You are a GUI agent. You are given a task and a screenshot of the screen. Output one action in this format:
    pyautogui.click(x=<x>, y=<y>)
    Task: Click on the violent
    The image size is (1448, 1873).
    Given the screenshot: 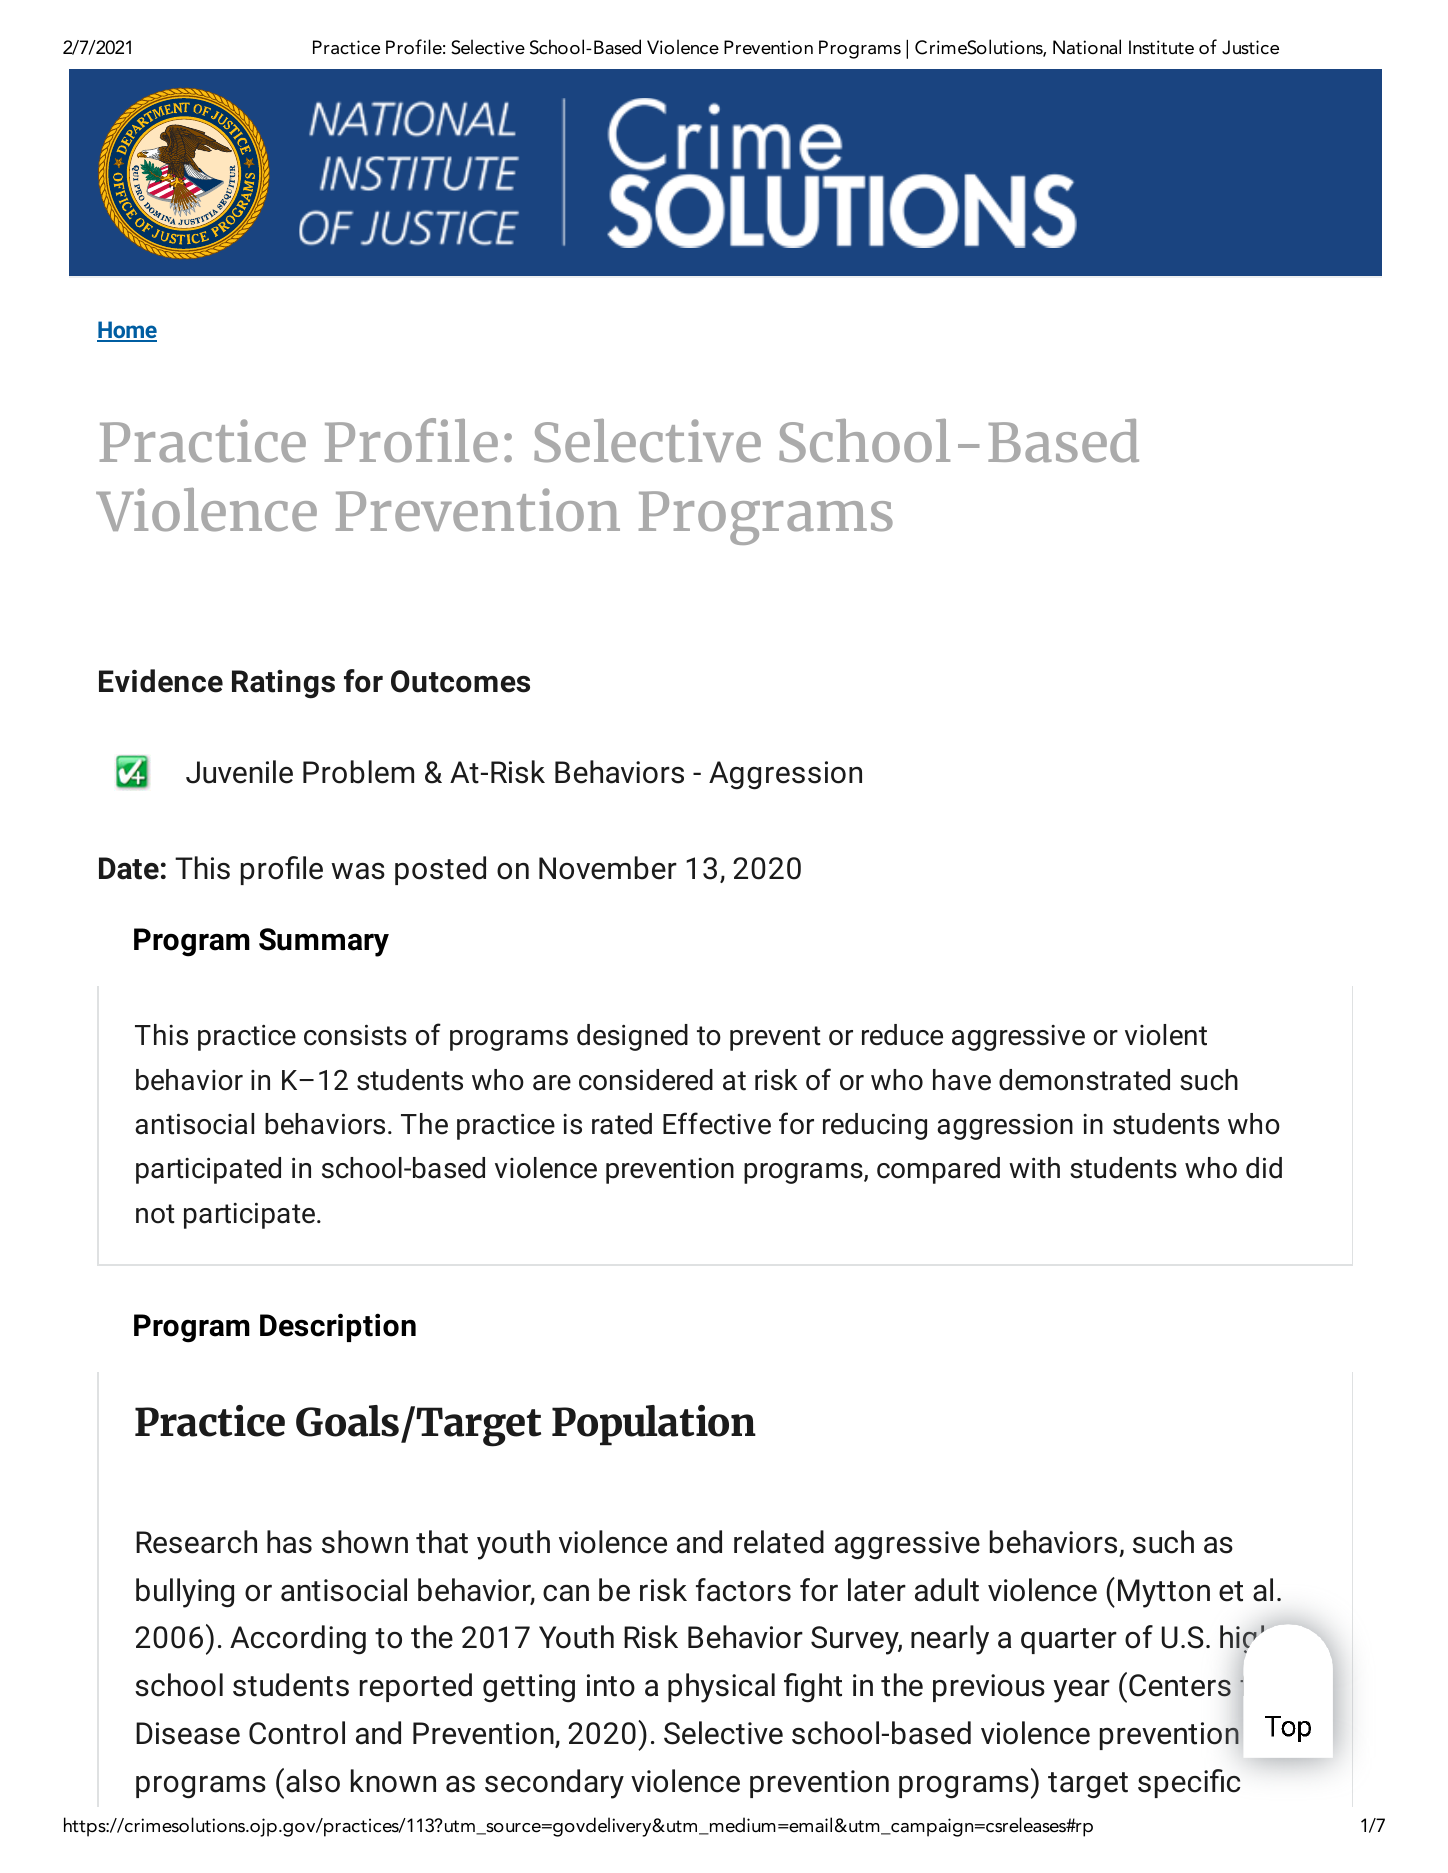 What is the action you would take?
    pyautogui.click(x=1166, y=1035)
